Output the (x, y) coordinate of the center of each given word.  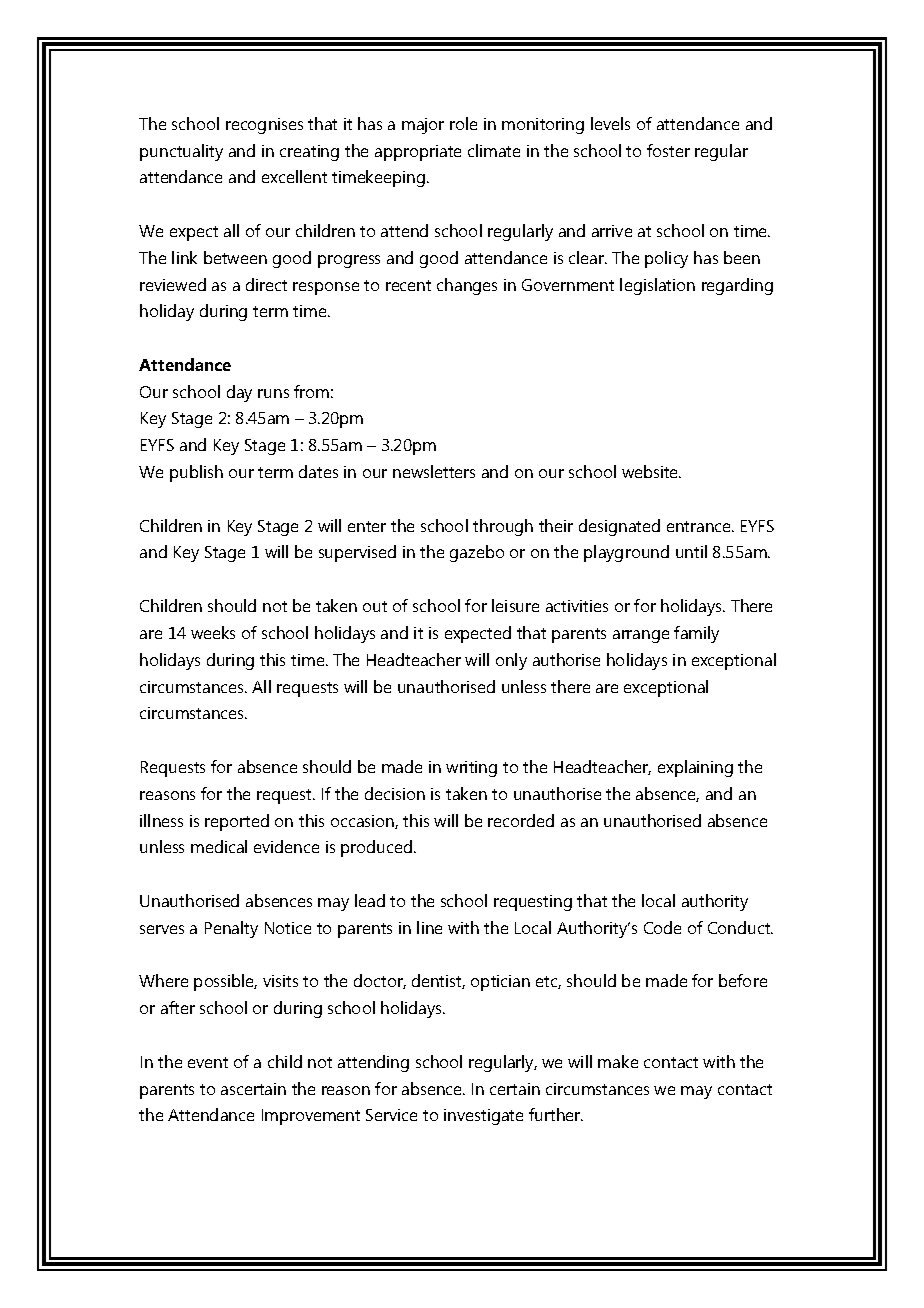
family (696, 634)
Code (662, 927)
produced (376, 848)
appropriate (418, 153)
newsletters (434, 471)
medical (219, 846)
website (651, 471)
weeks (213, 632)
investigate (483, 1117)
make (618, 1061)
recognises (264, 126)
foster (668, 150)
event (208, 1062)
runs (273, 393)
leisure (515, 605)
